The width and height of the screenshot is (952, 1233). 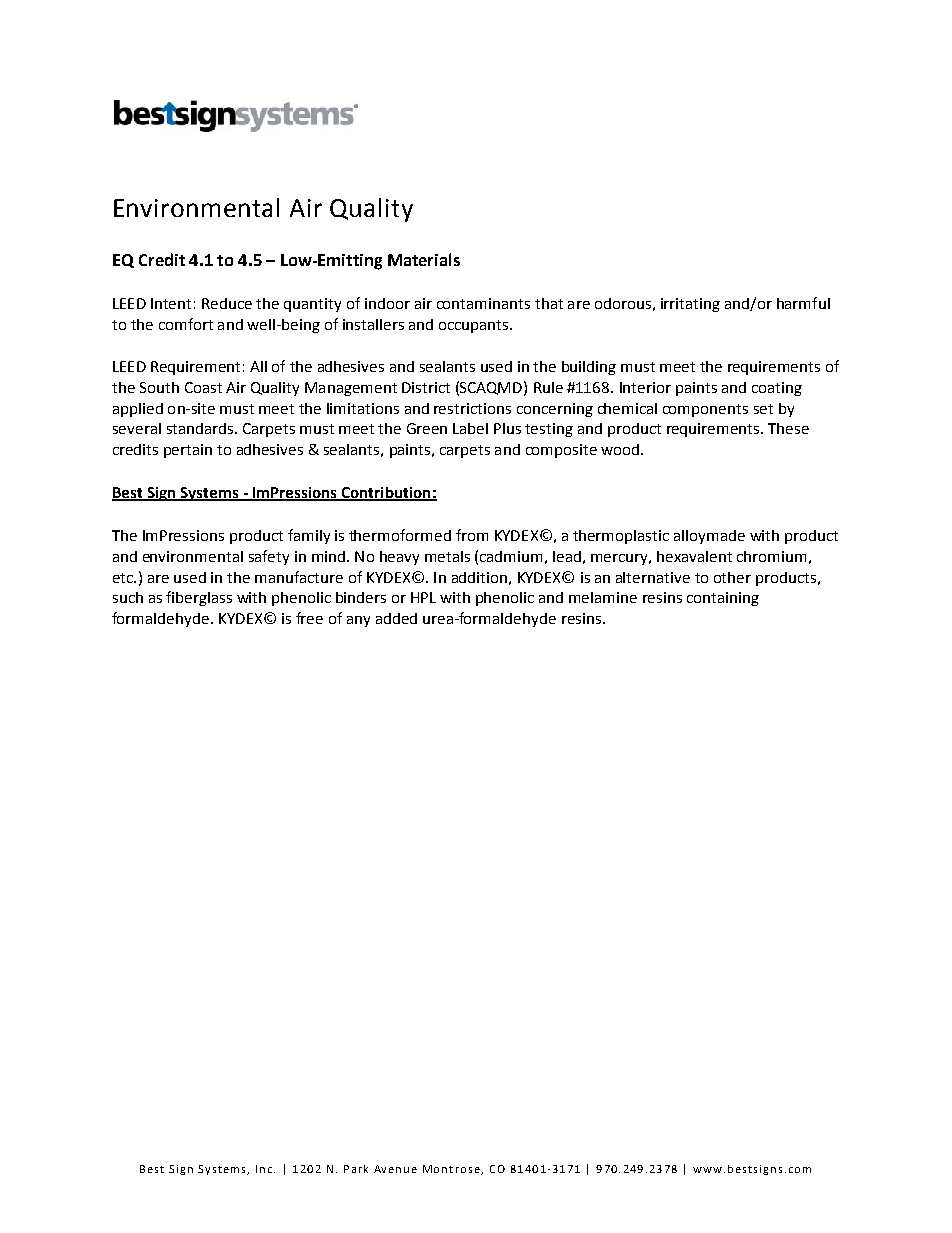 I want to click on irritating, so click(x=690, y=305).
